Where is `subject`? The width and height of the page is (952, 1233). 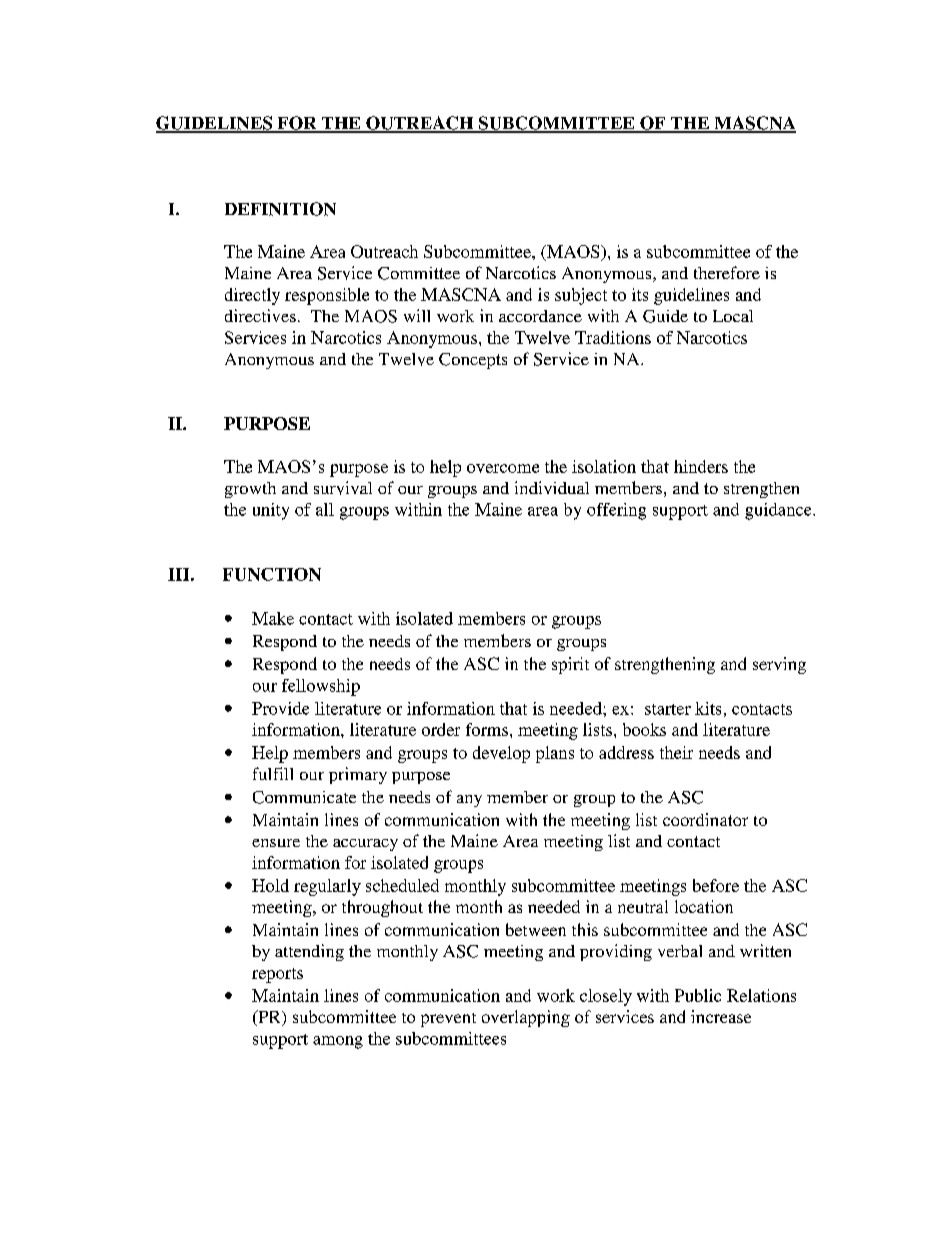
subject is located at coordinates (581, 296).
